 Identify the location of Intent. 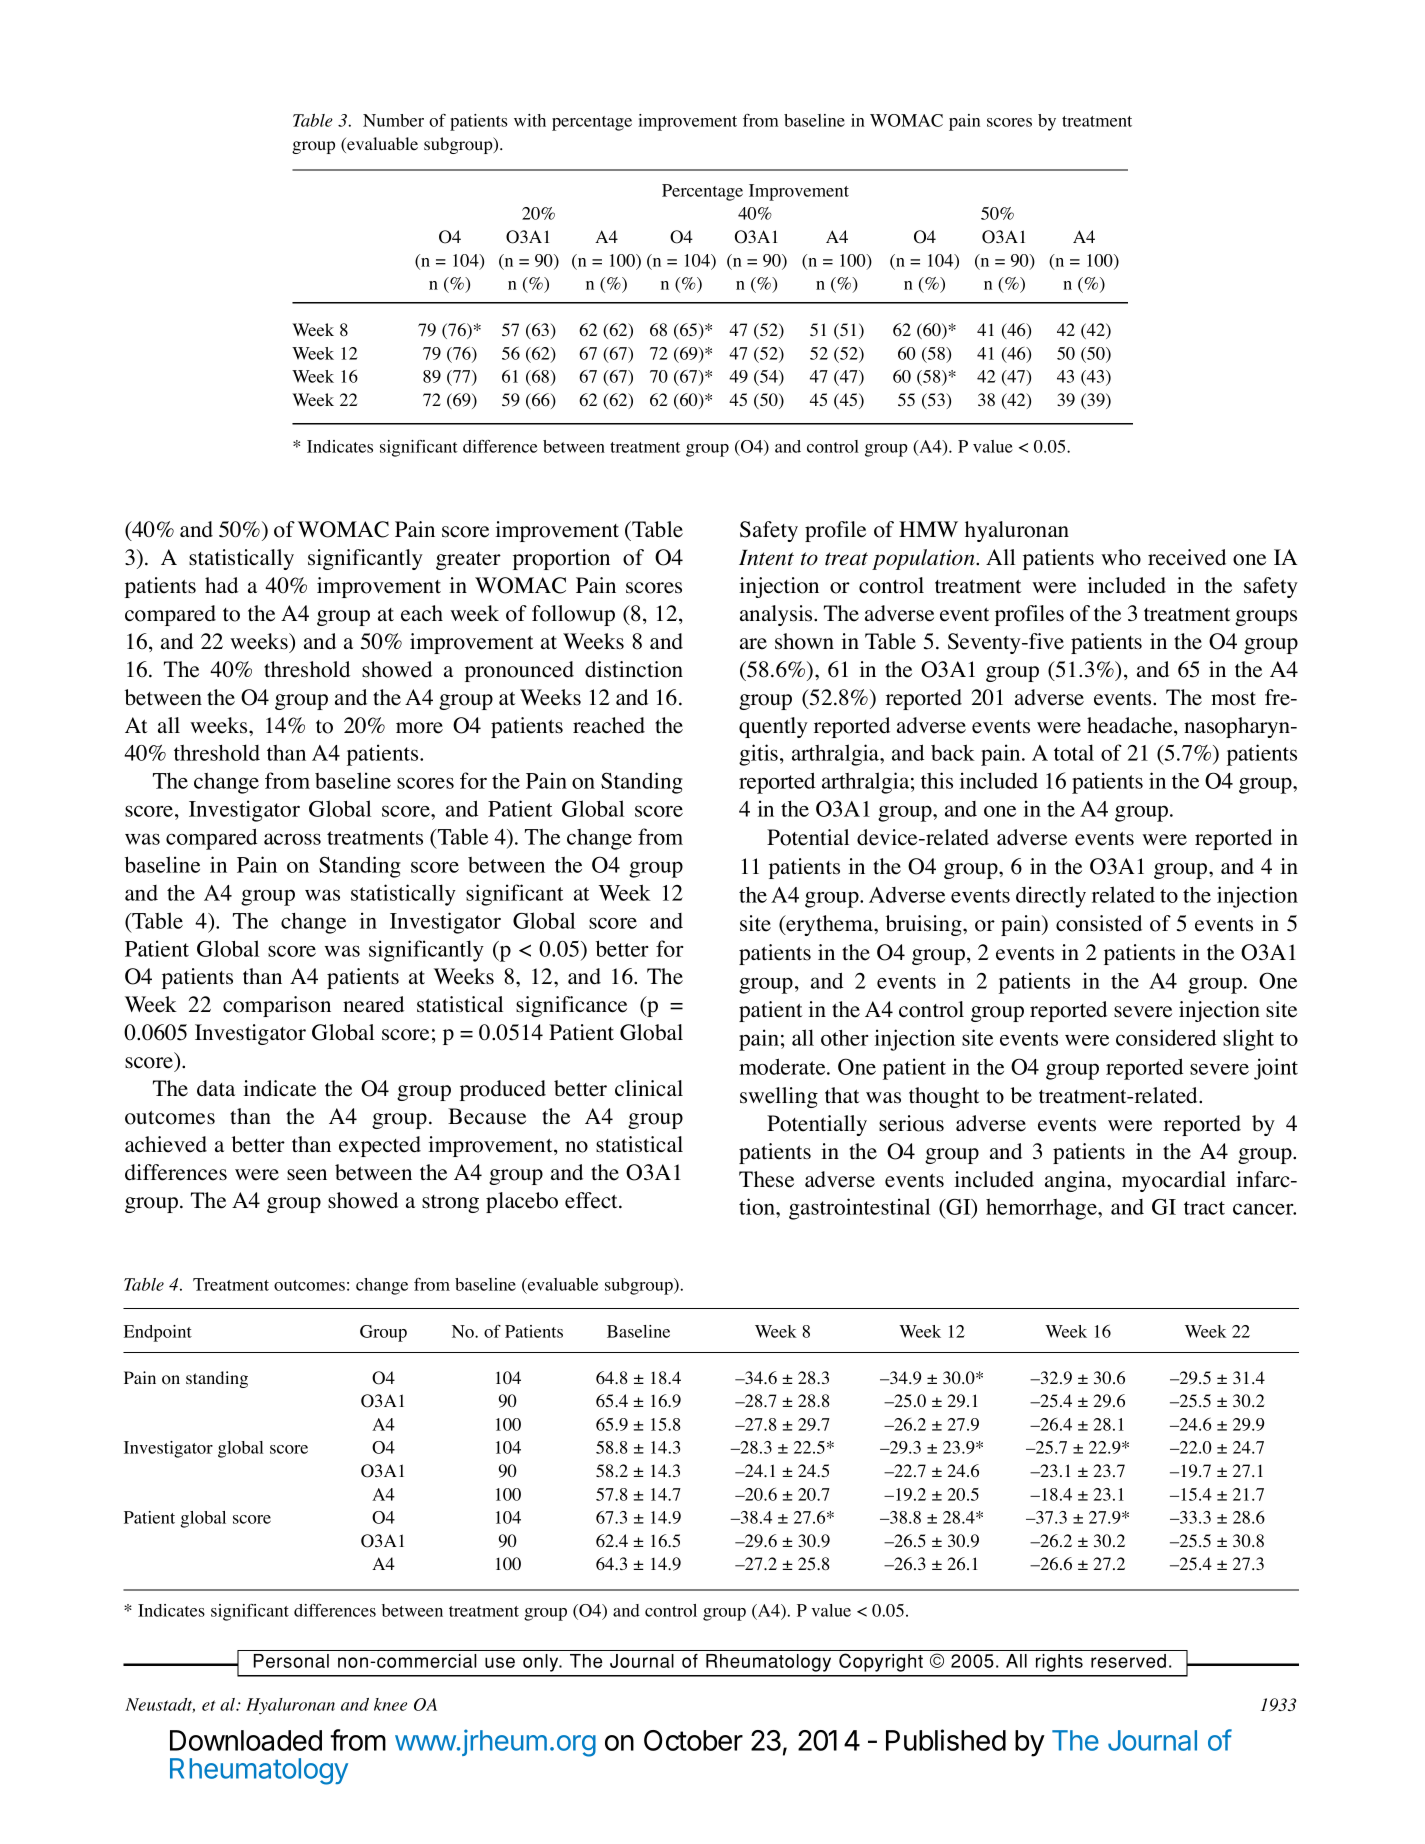
(766, 558).
